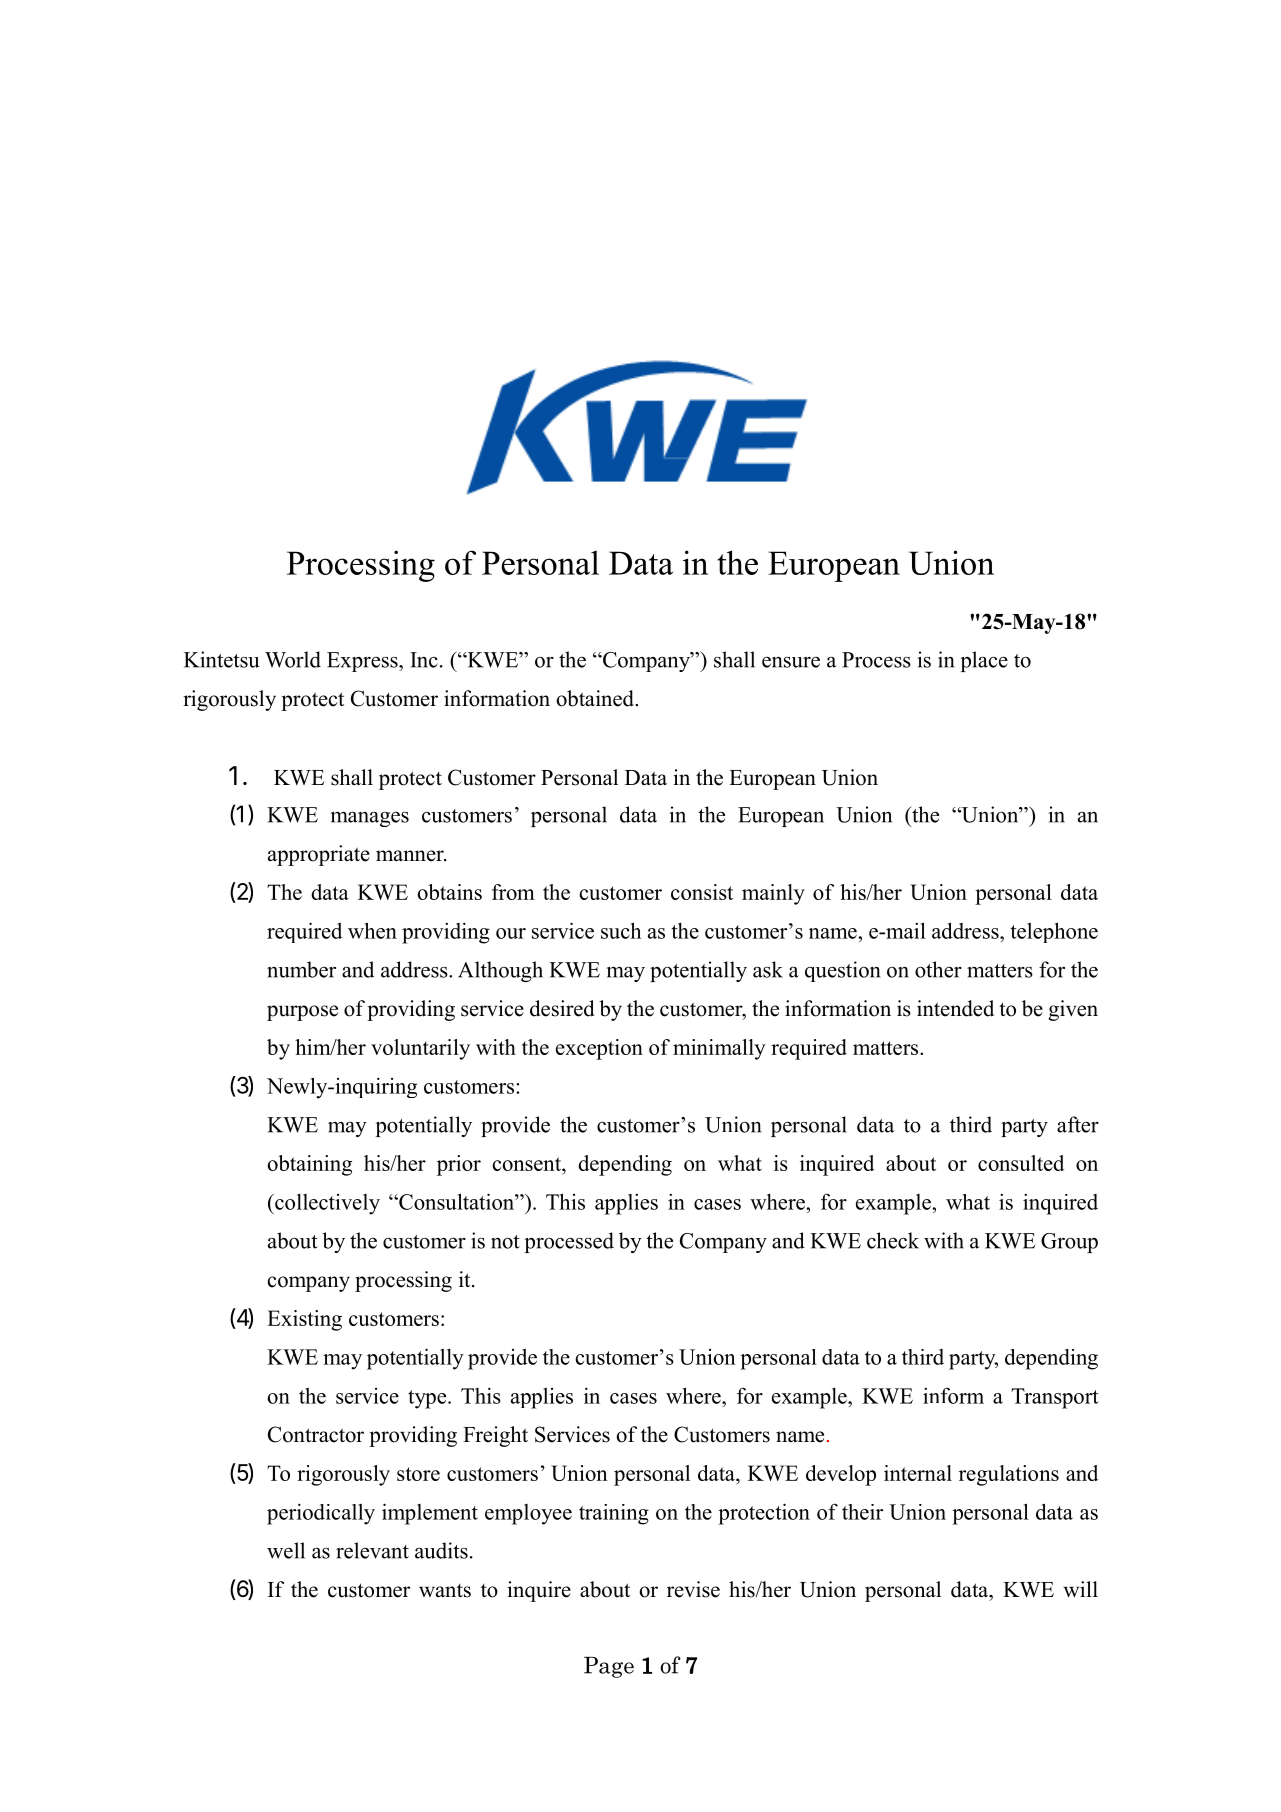 The height and width of the screenshot is (1812, 1281). What do you see at coordinates (420, 1049) in the screenshot?
I see `voluntarily` at bounding box center [420, 1049].
